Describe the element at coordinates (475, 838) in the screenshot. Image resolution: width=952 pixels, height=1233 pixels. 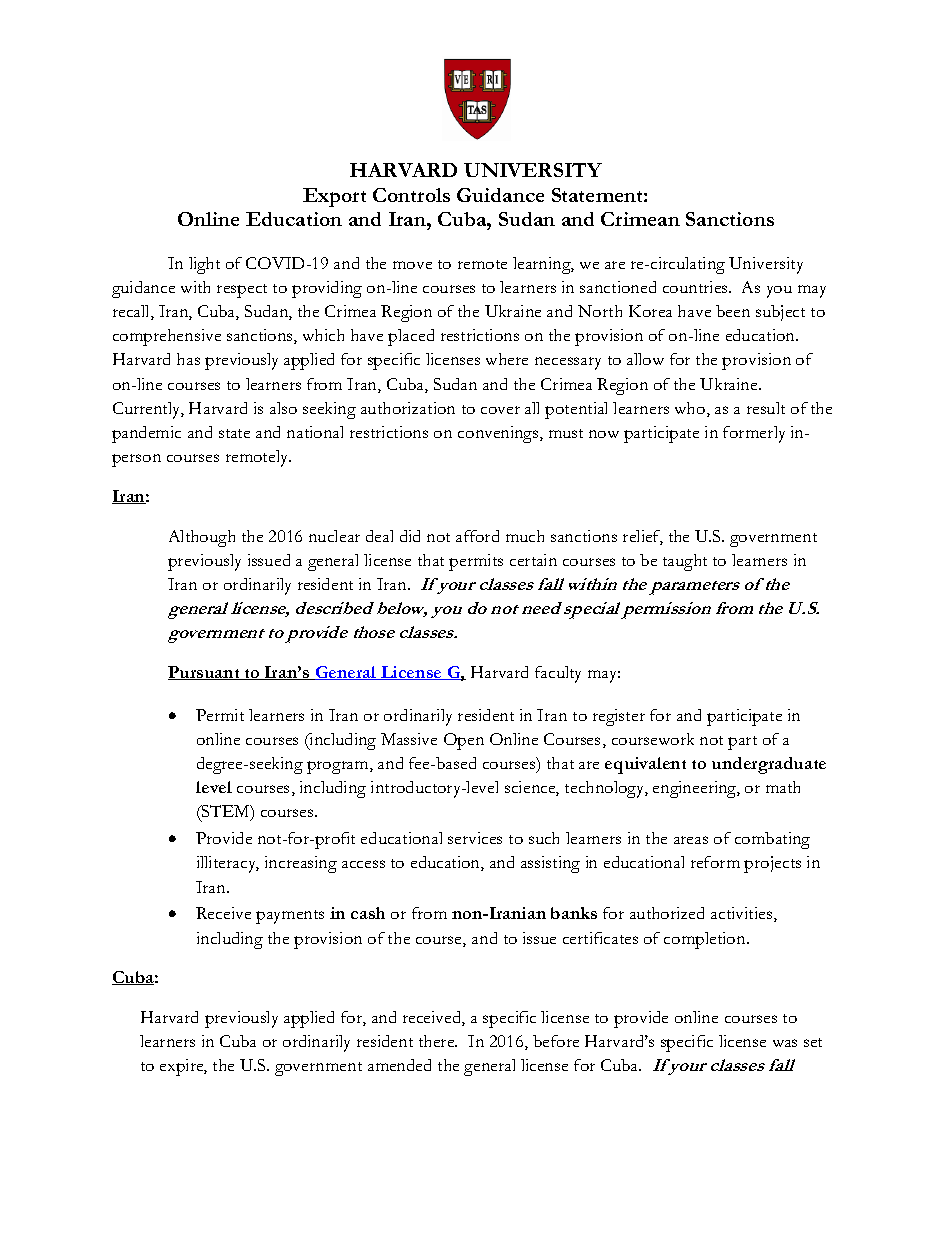
I see `services` at that location.
